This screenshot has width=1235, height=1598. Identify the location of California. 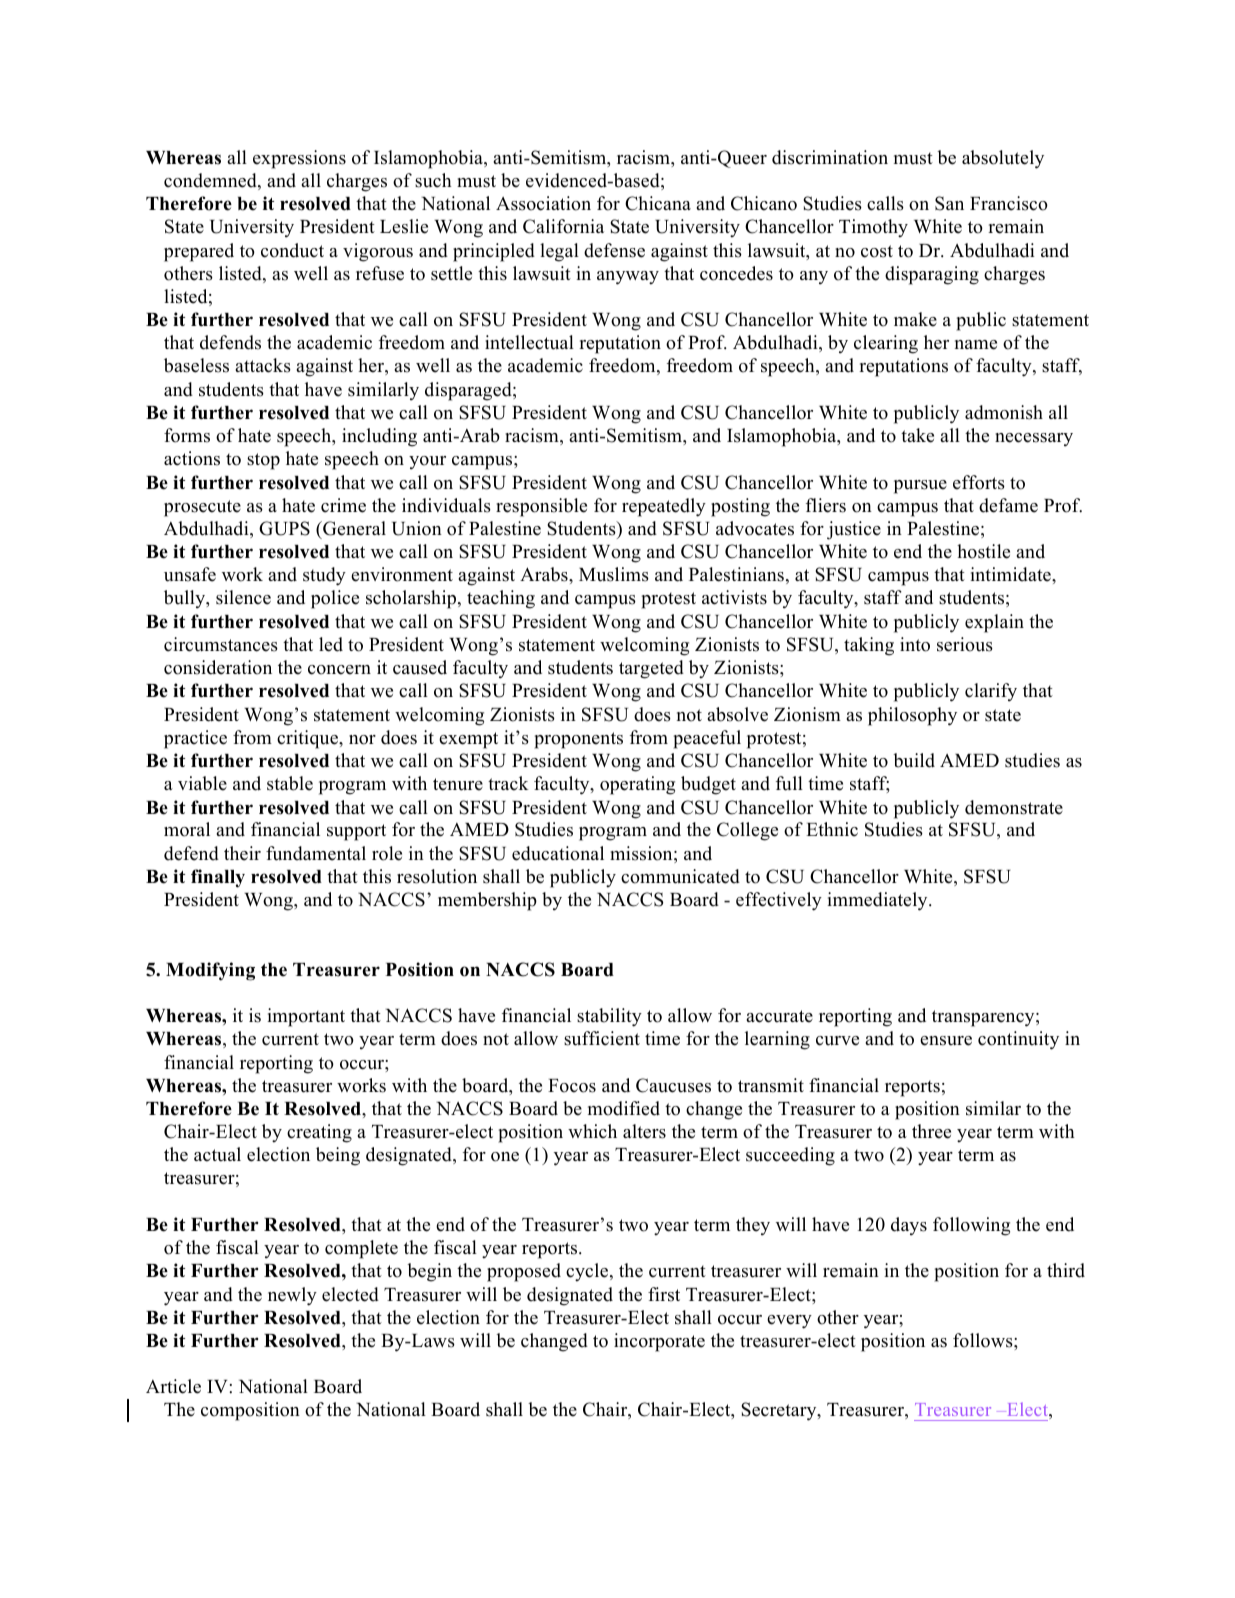
(563, 226).
